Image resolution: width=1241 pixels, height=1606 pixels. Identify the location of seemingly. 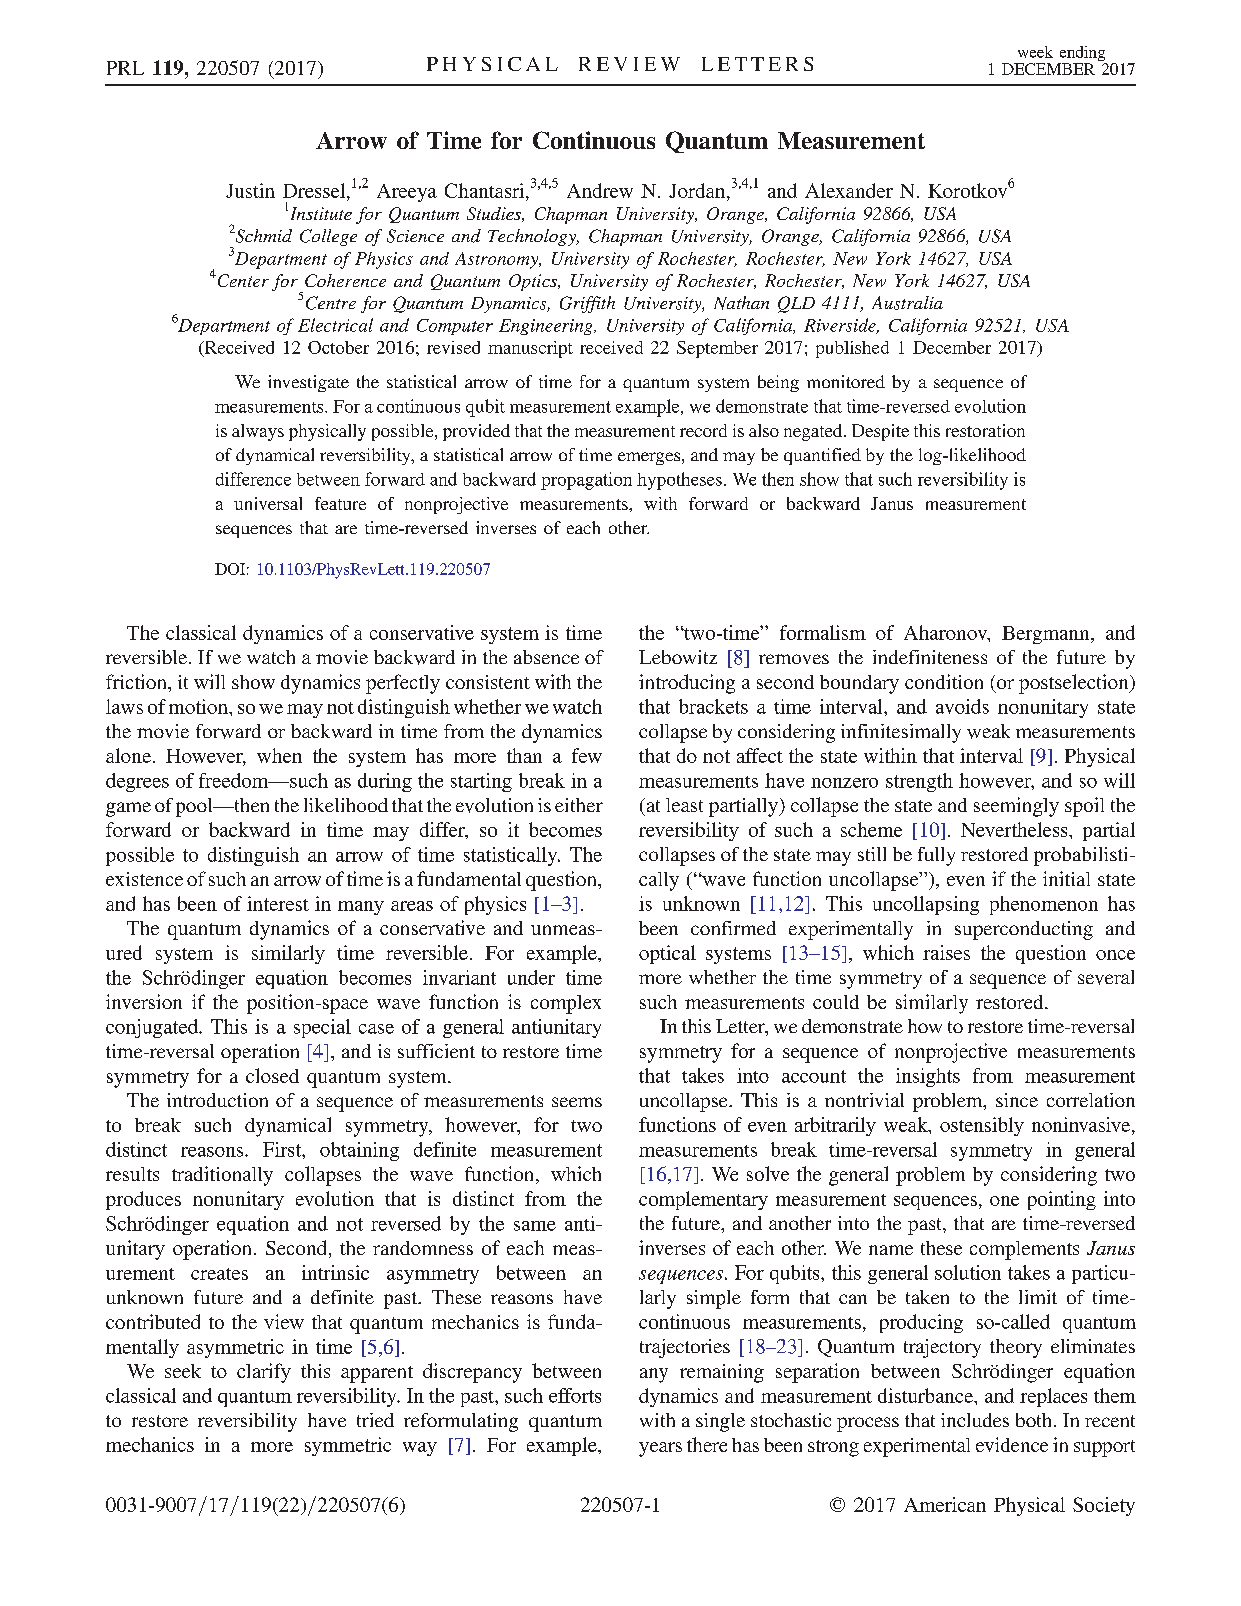
(1016, 807).
